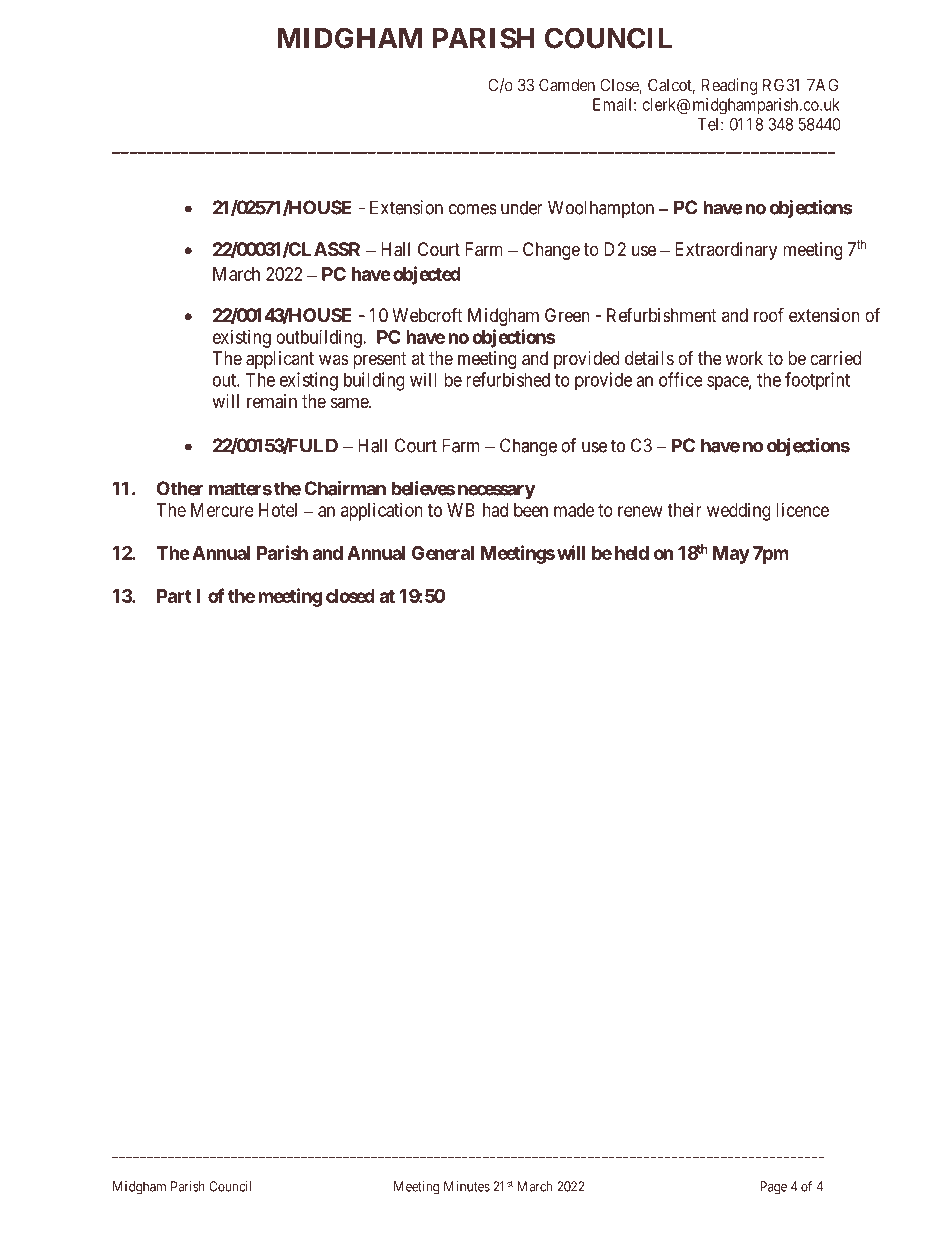 This page has width=952, height=1233. I want to click on Minutes, so click(467, 1186).
